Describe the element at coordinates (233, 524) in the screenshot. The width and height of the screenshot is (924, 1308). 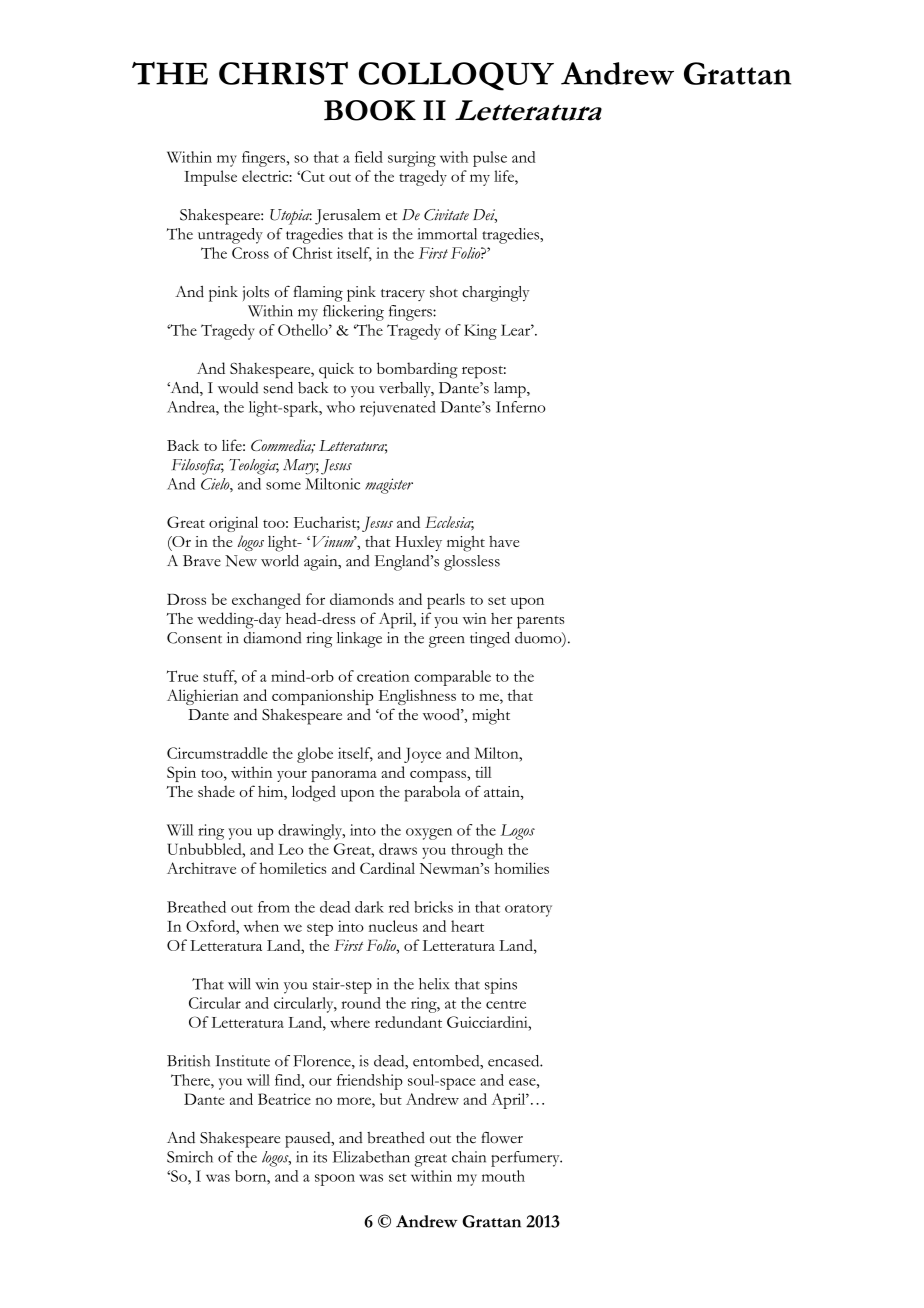
I see `original` at that location.
